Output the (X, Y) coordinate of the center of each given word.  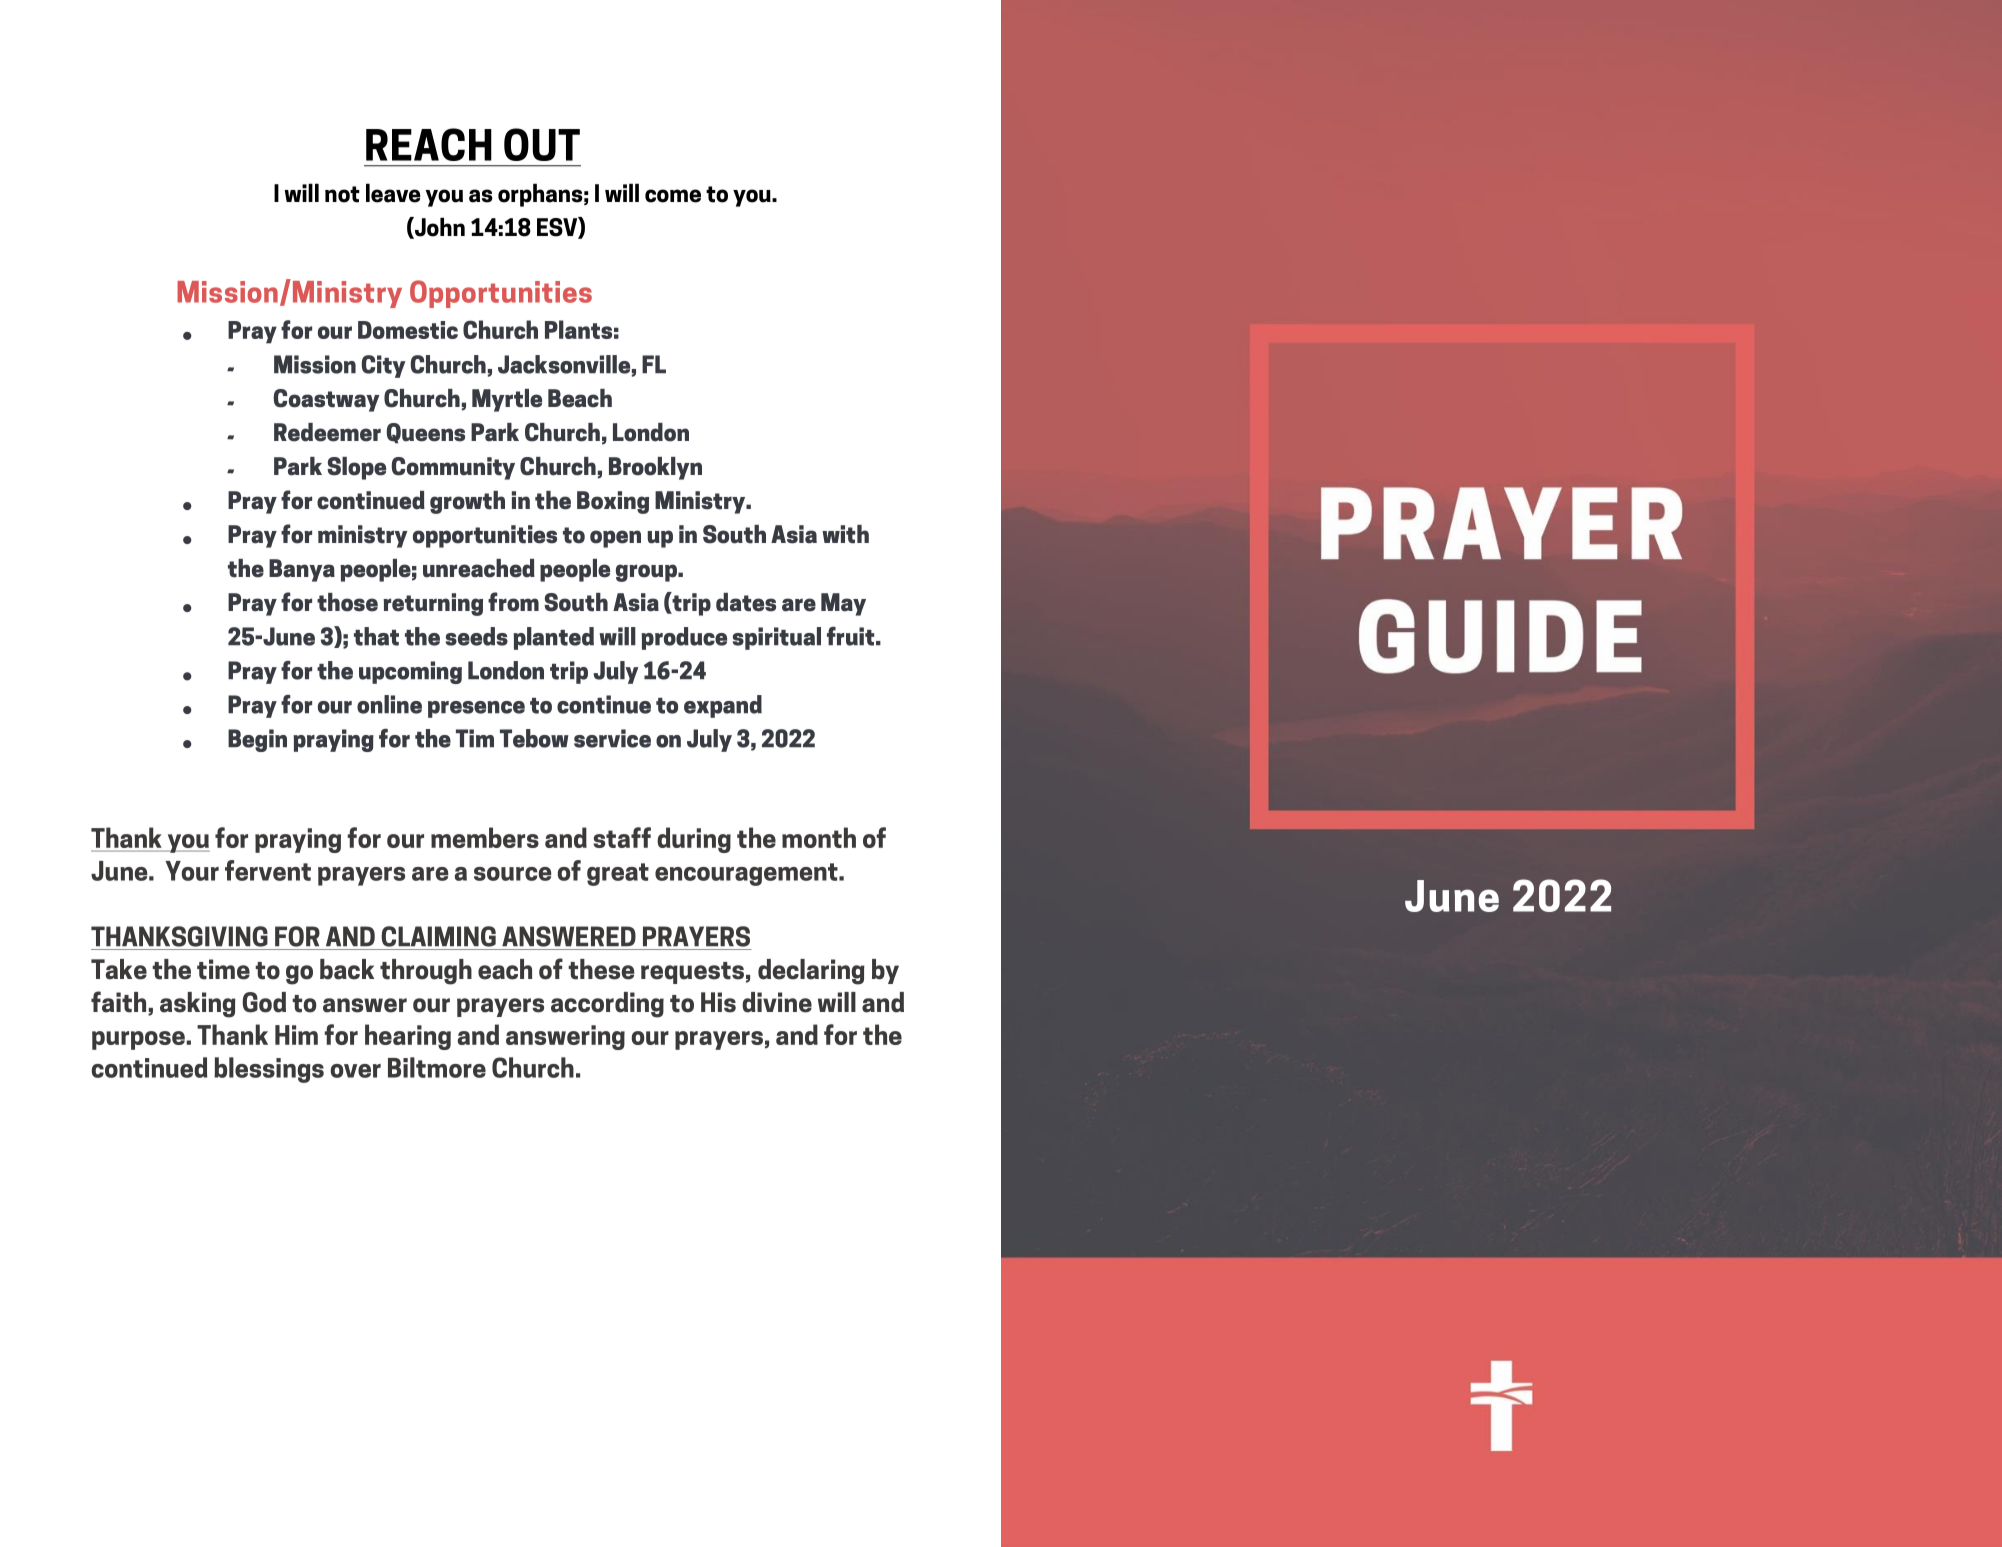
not (342, 194)
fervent (268, 870)
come (673, 196)
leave (393, 193)
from (513, 602)
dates (746, 602)
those (347, 602)
